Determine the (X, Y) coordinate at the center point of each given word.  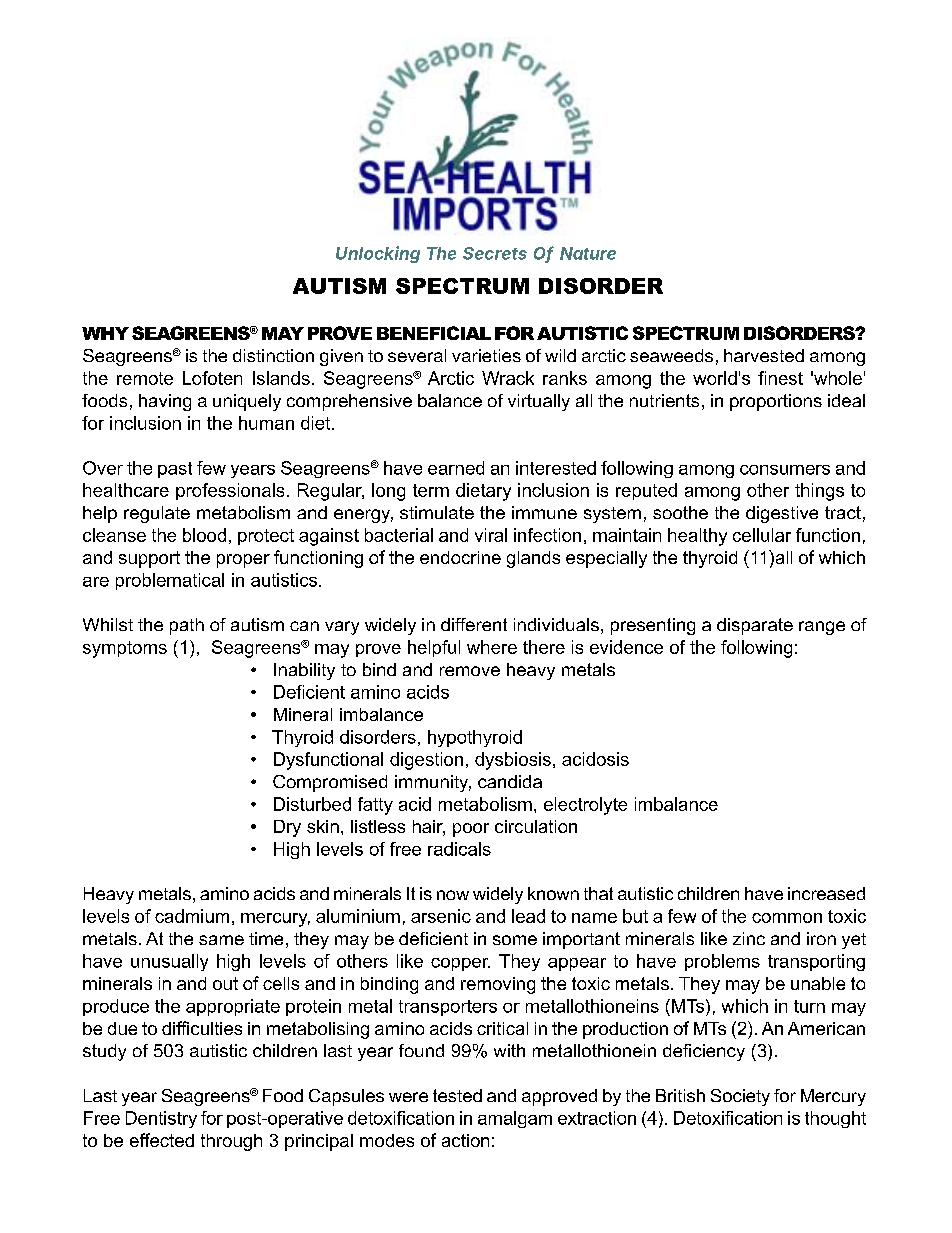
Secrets (495, 253)
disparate (755, 626)
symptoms (125, 649)
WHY (105, 333)
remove (470, 671)
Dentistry (161, 1119)
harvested (764, 355)
